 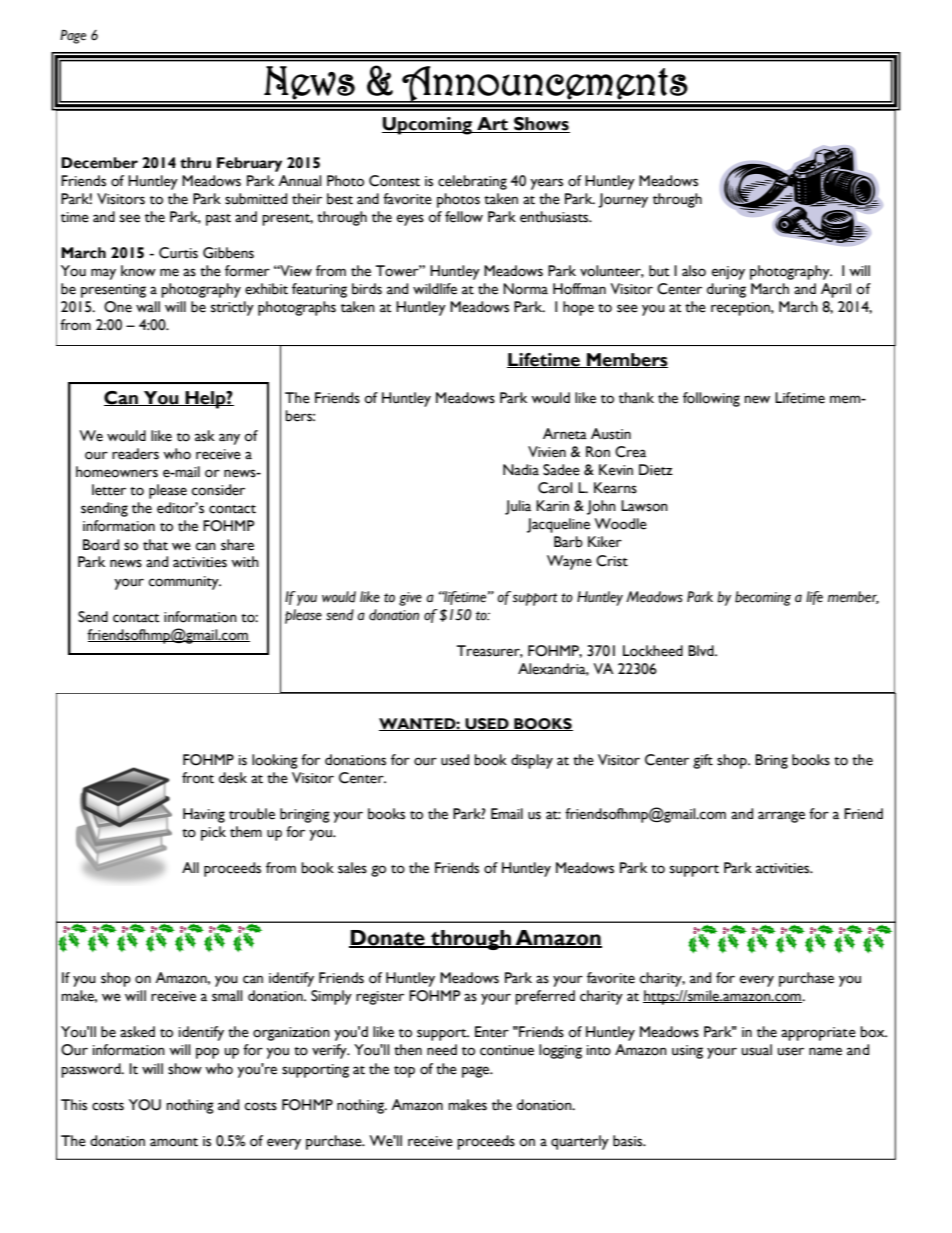 I want to click on community, so click(x=185, y=583).
